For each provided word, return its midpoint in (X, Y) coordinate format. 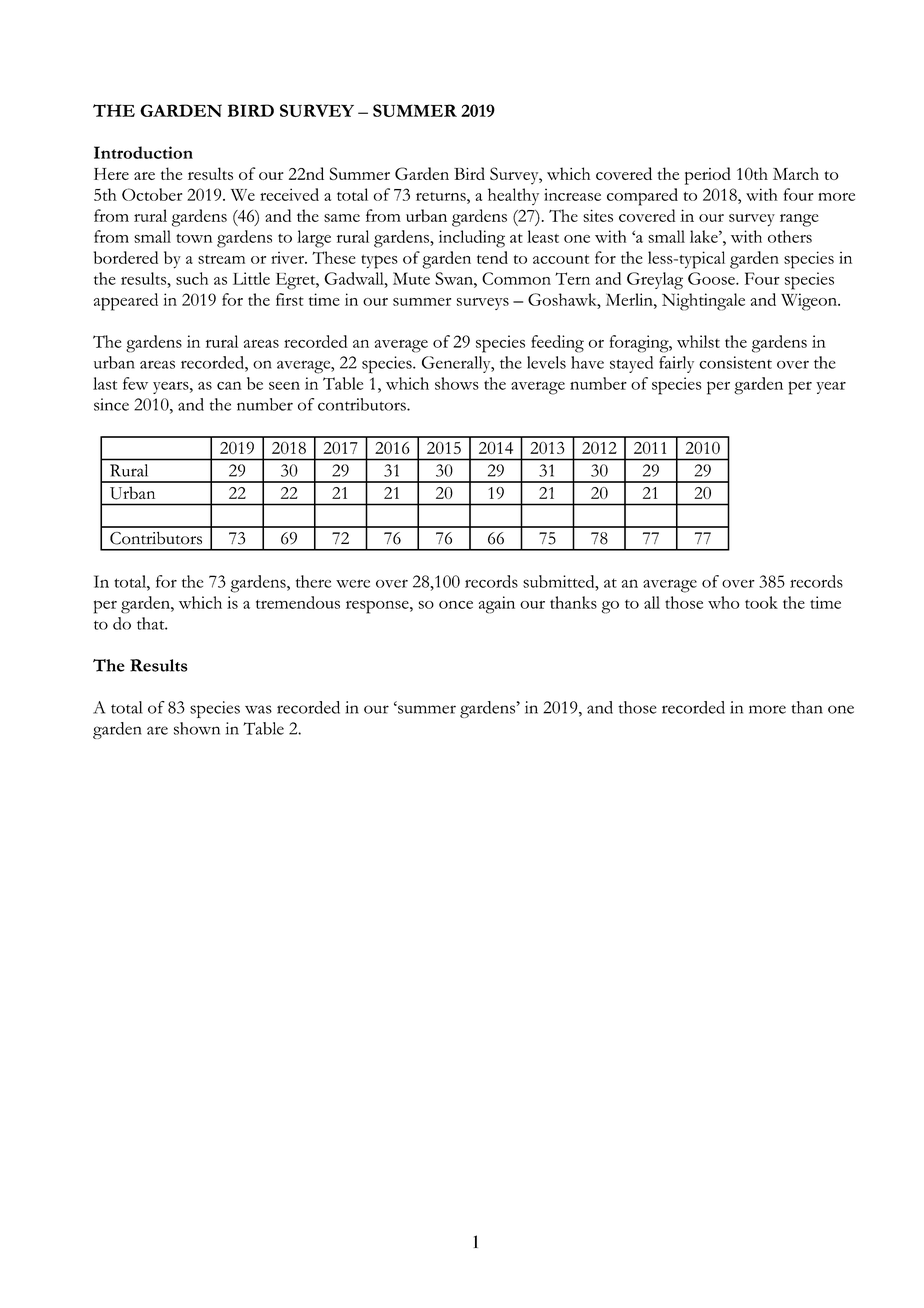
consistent (735, 362)
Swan (455, 278)
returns (442, 196)
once (456, 605)
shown (197, 728)
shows (457, 383)
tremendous (298, 602)
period (708, 176)
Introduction (143, 152)
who (723, 602)
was (258, 709)
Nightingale (703, 302)
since (111, 404)
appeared (126, 302)
